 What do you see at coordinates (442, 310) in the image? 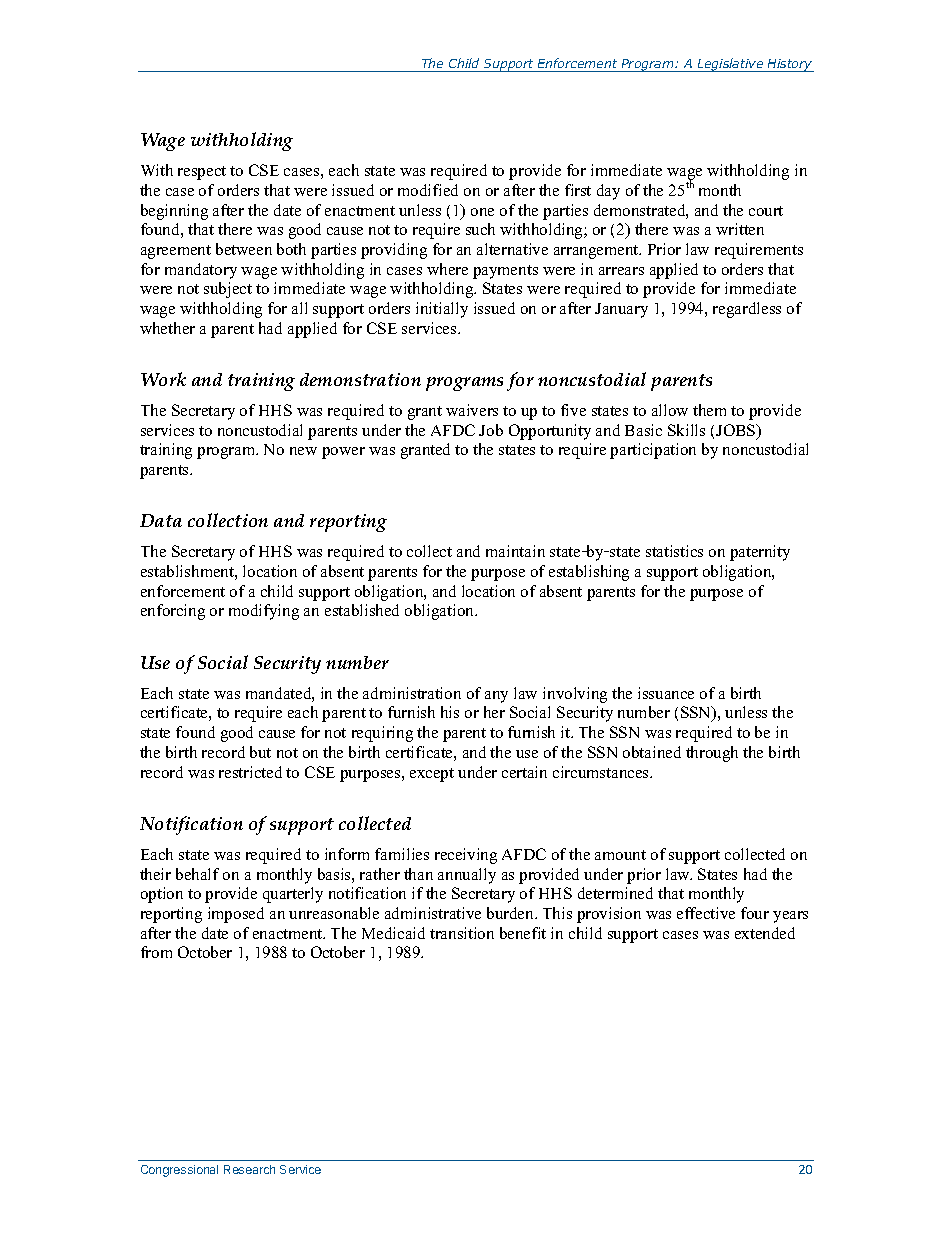
I see `initially` at bounding box center [442, 310].
